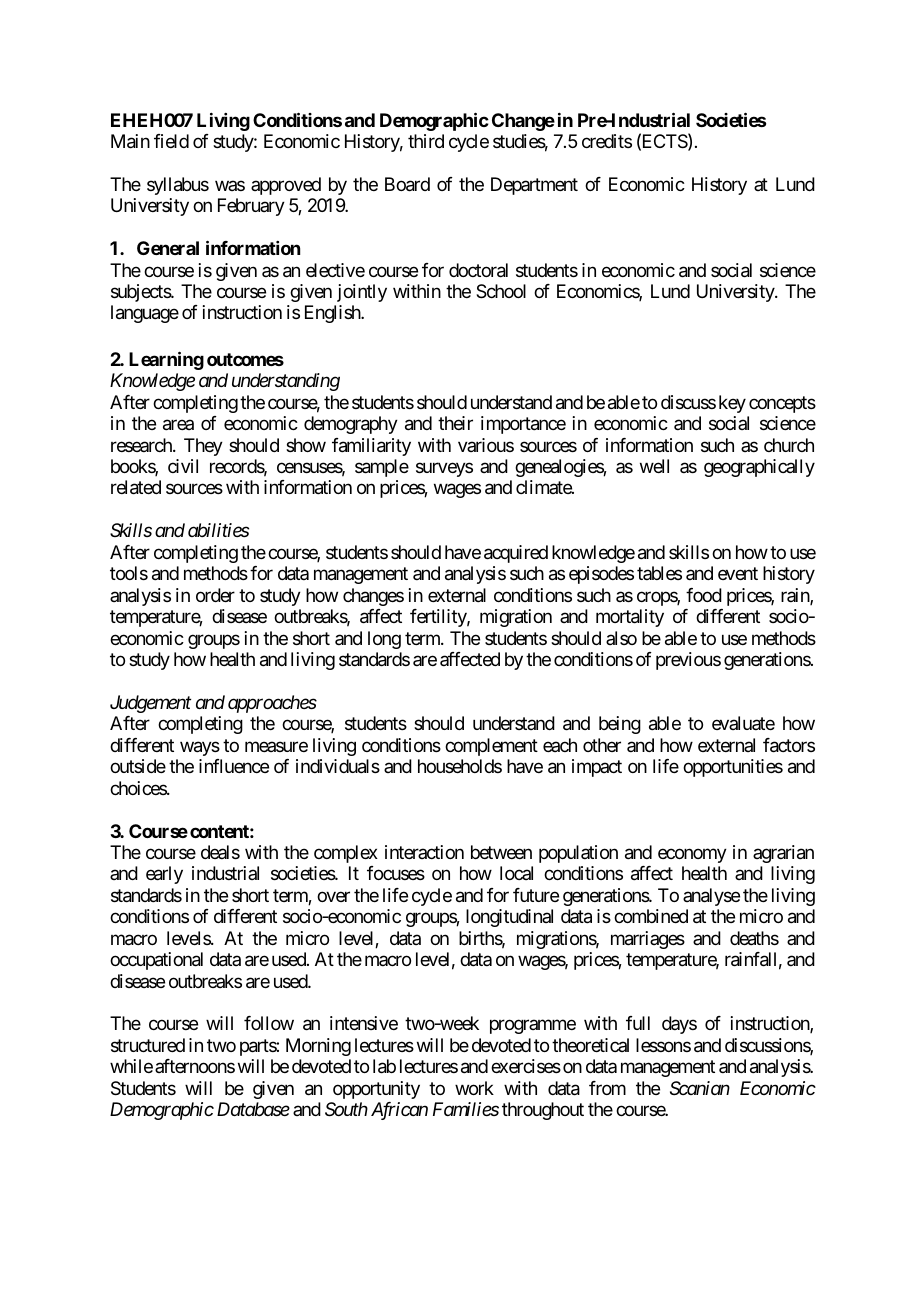  Describe the element at coordinates (733, 768) in the image. I see `opportunities` at that location.
